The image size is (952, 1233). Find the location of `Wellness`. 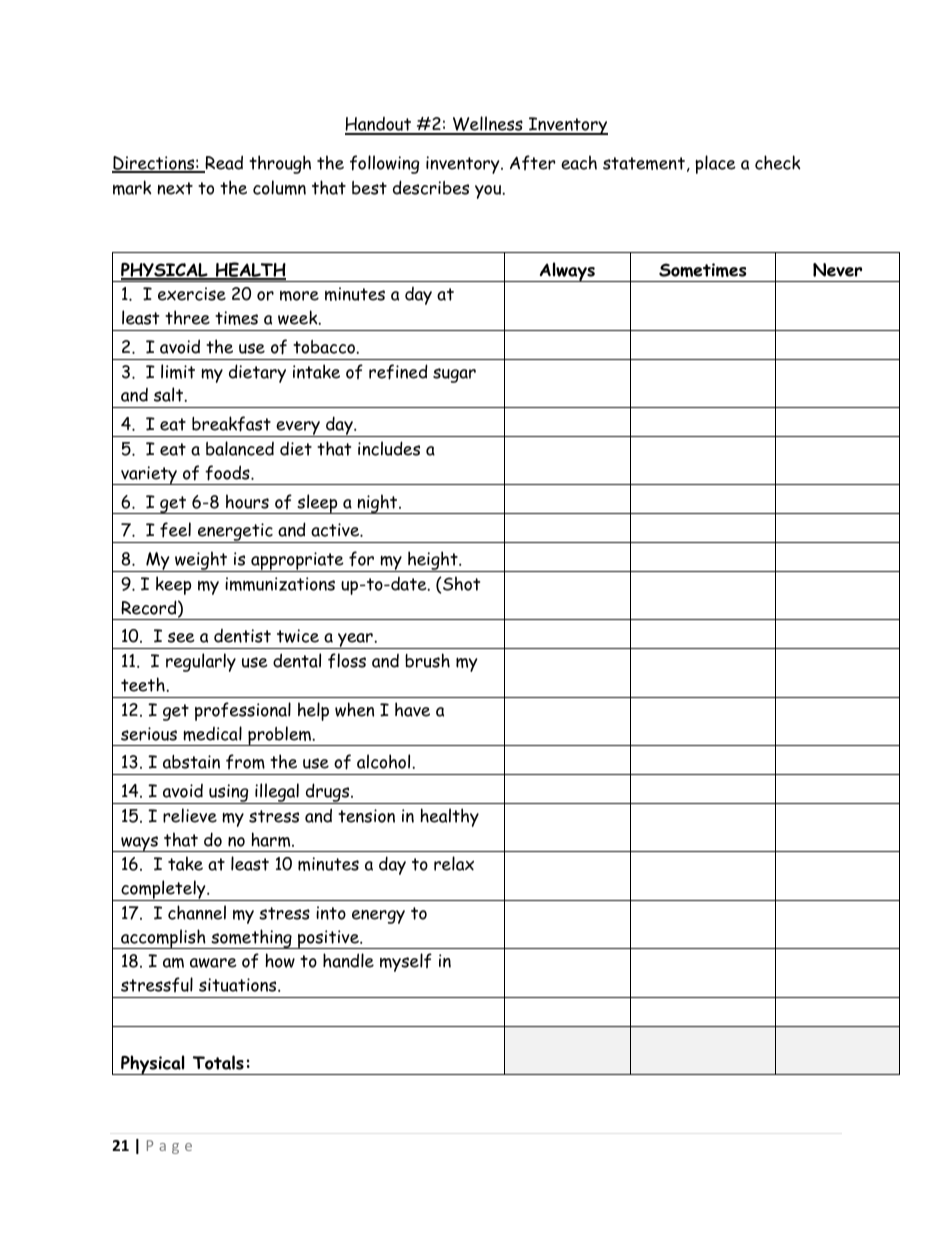

Wellness is located at coordinates (487, 125).
